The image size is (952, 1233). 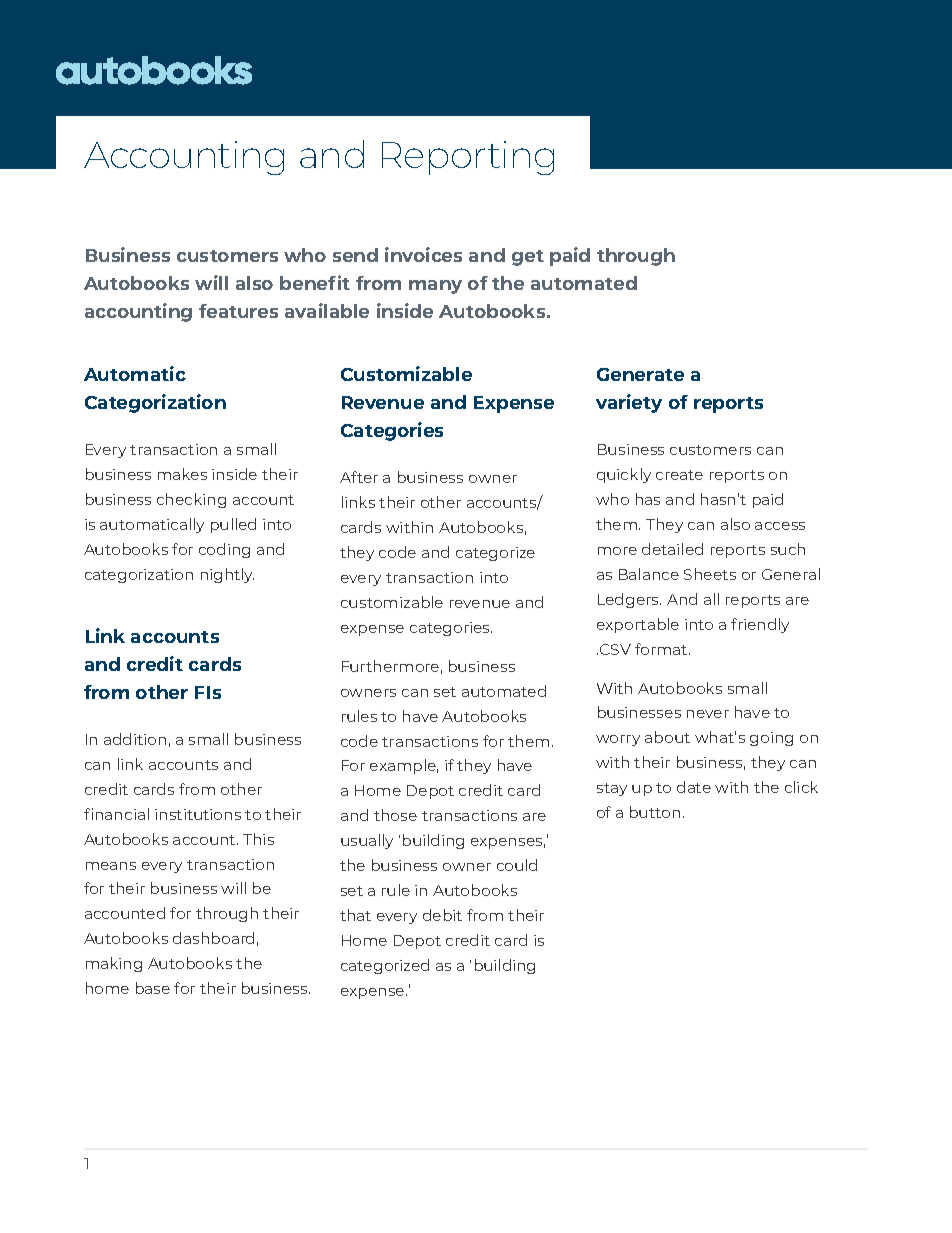 I want to click on features, so click(x=238, y=311).
